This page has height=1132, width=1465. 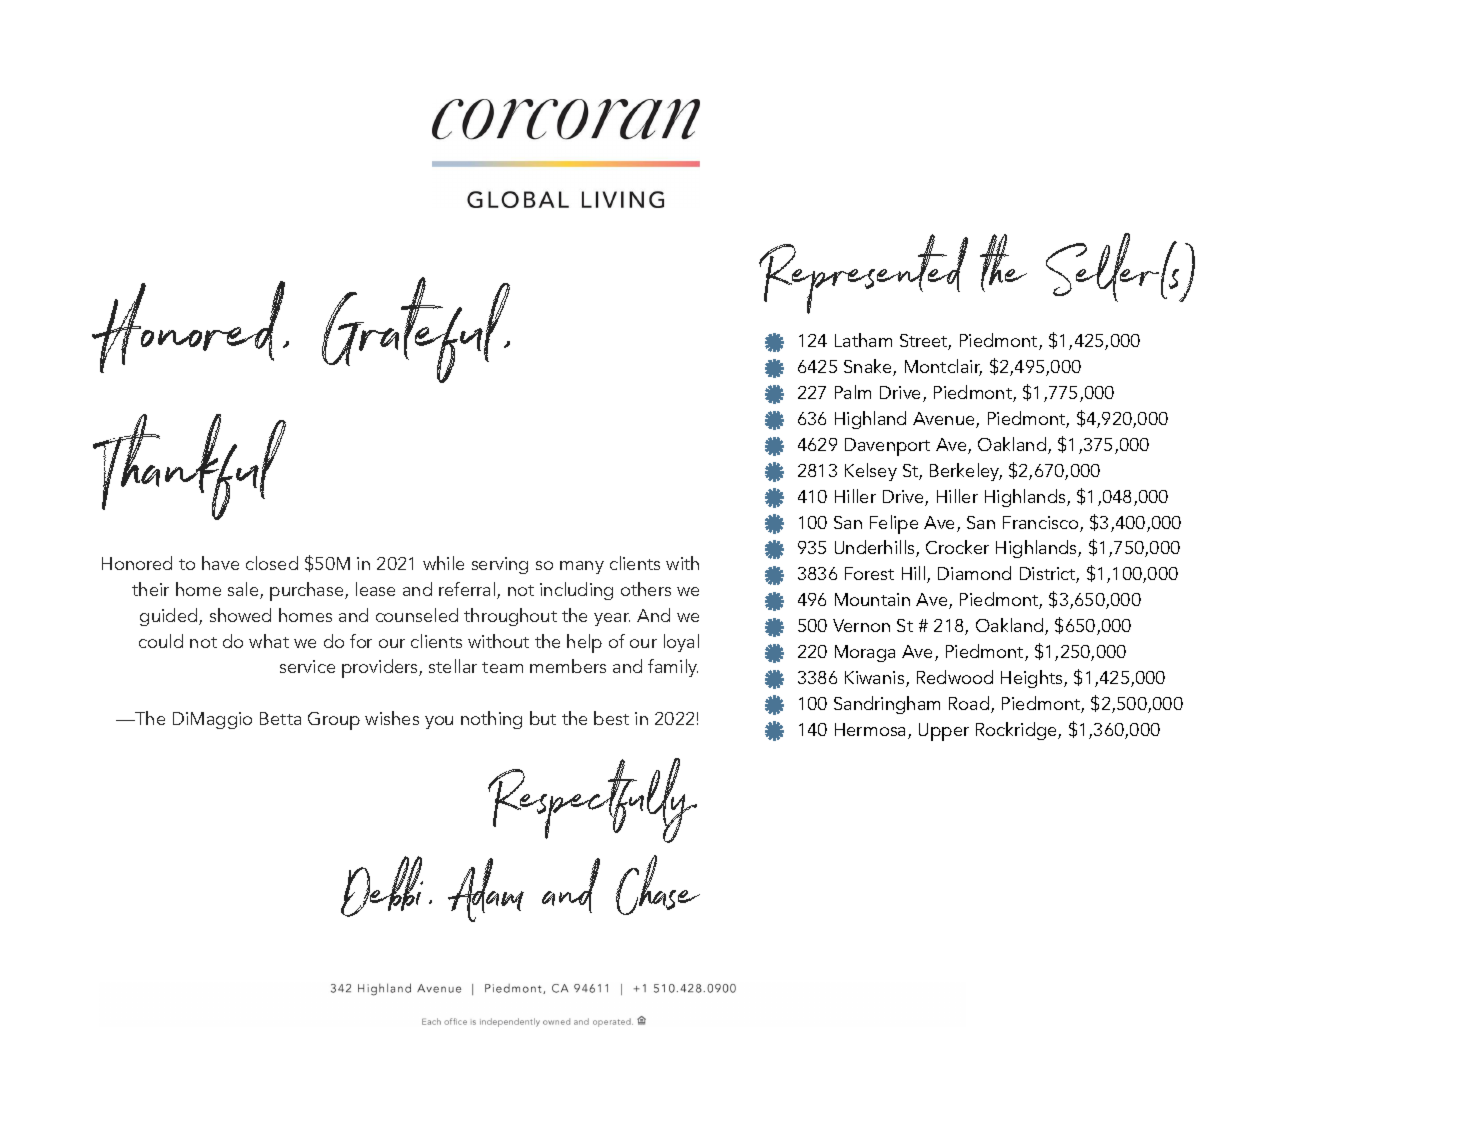 What do you see at coordinates (582, 567) in the page?
I see `many` at bounding box center [582, 567].
